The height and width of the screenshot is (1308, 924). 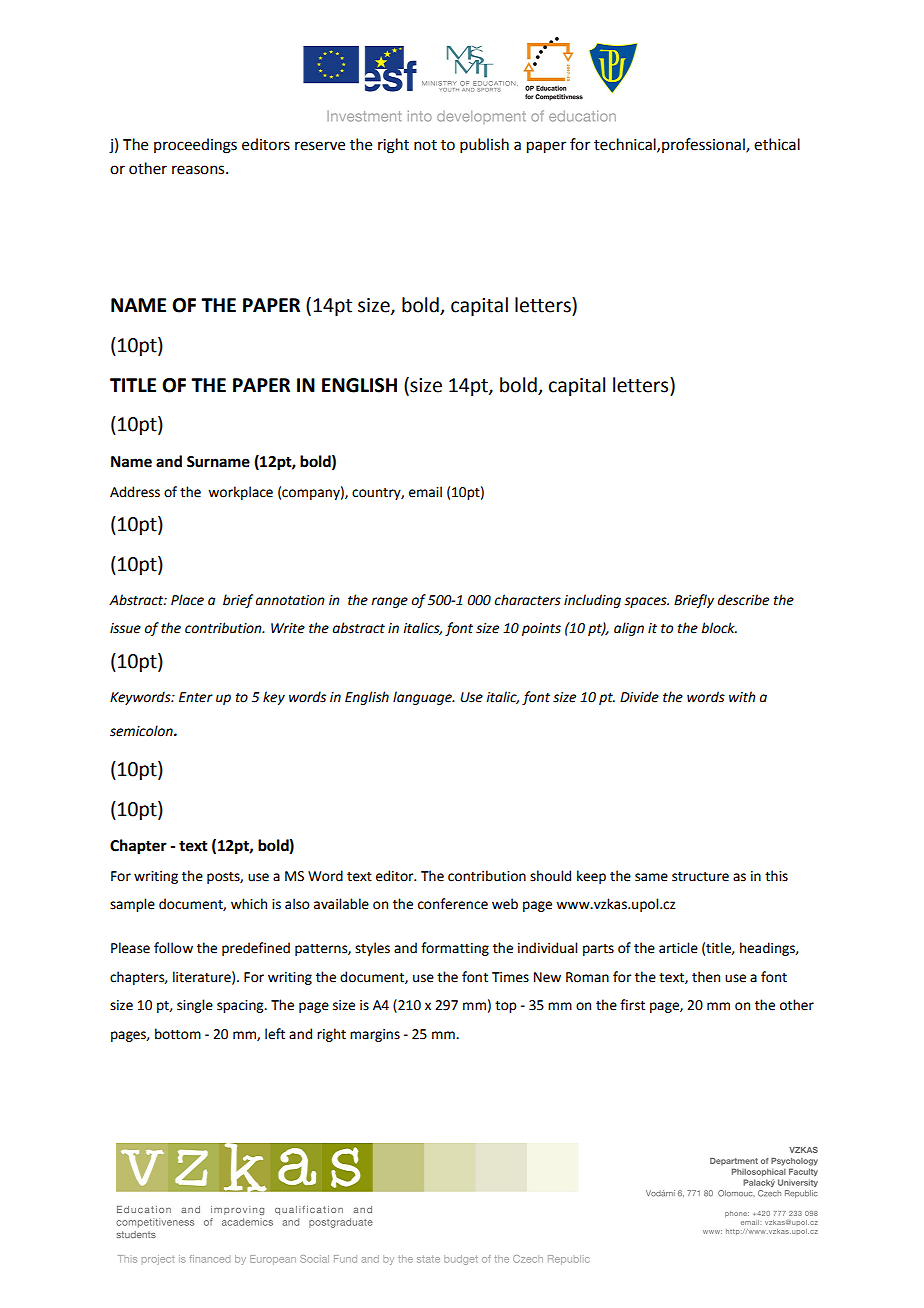 I want to click on structure, so click(x=700, y=877).
